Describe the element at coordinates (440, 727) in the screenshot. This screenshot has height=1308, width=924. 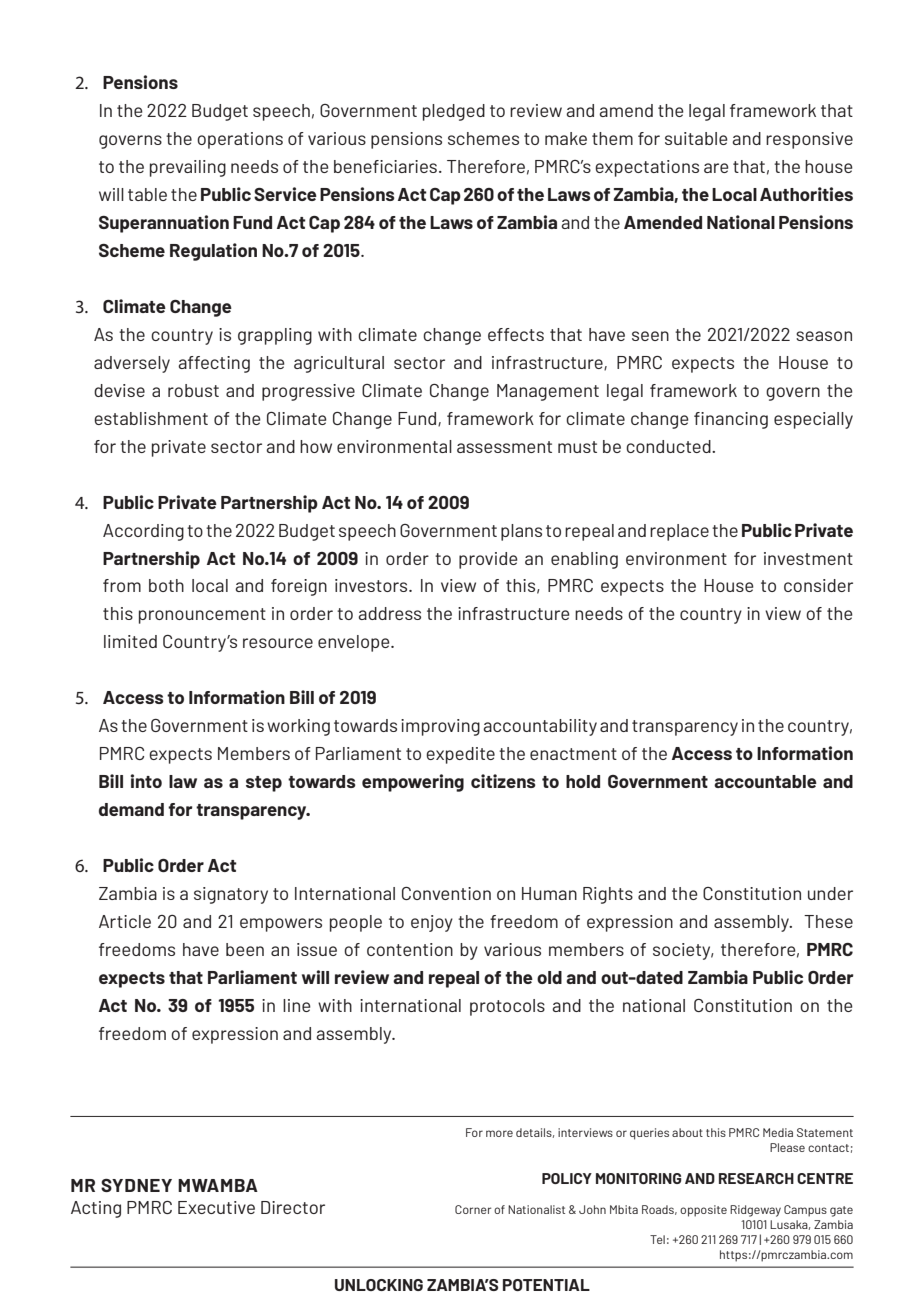
I see `improving` at that location.
